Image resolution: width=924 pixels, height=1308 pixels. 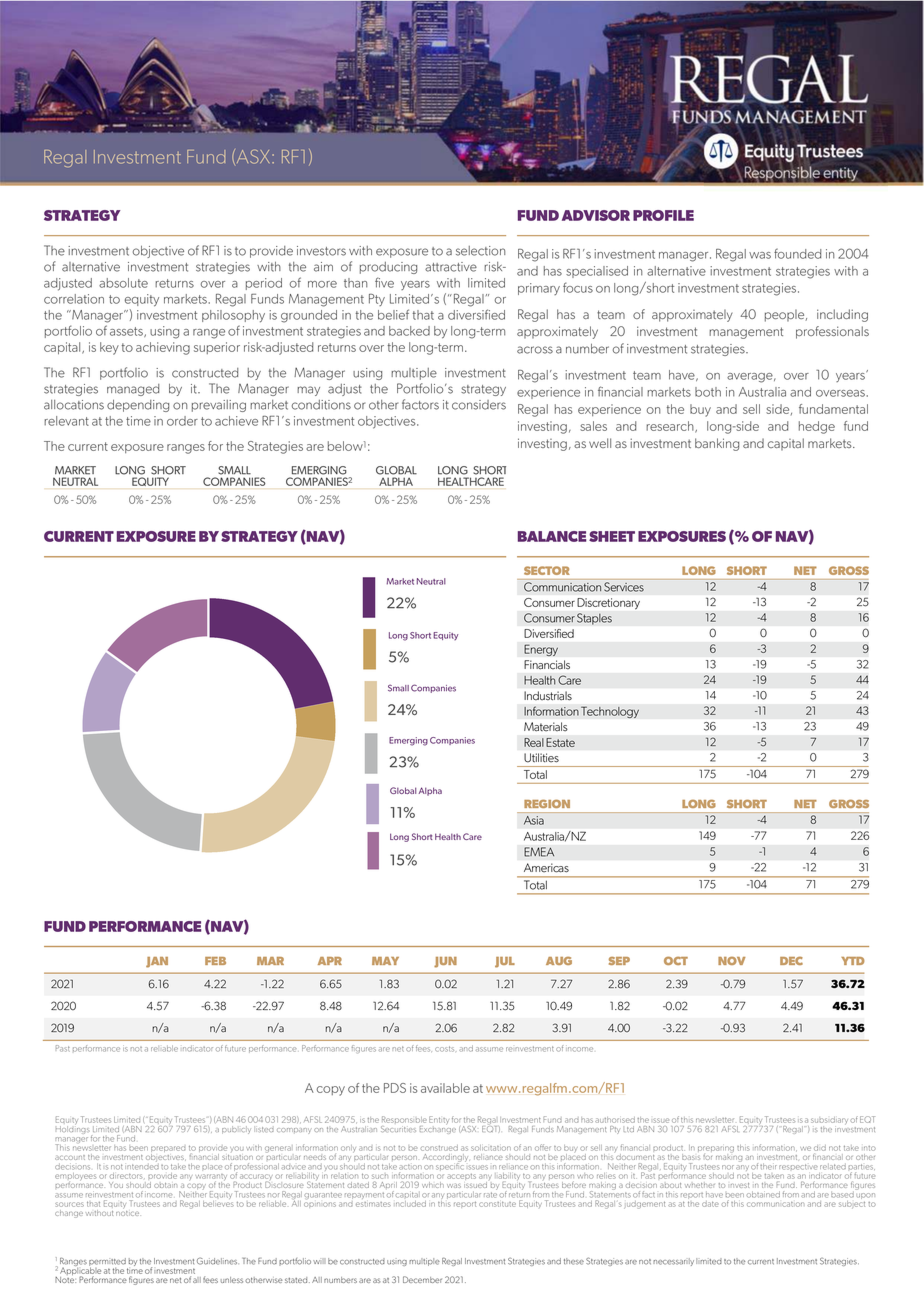 I want to click on permitted, so click(x=108, y=1263).
